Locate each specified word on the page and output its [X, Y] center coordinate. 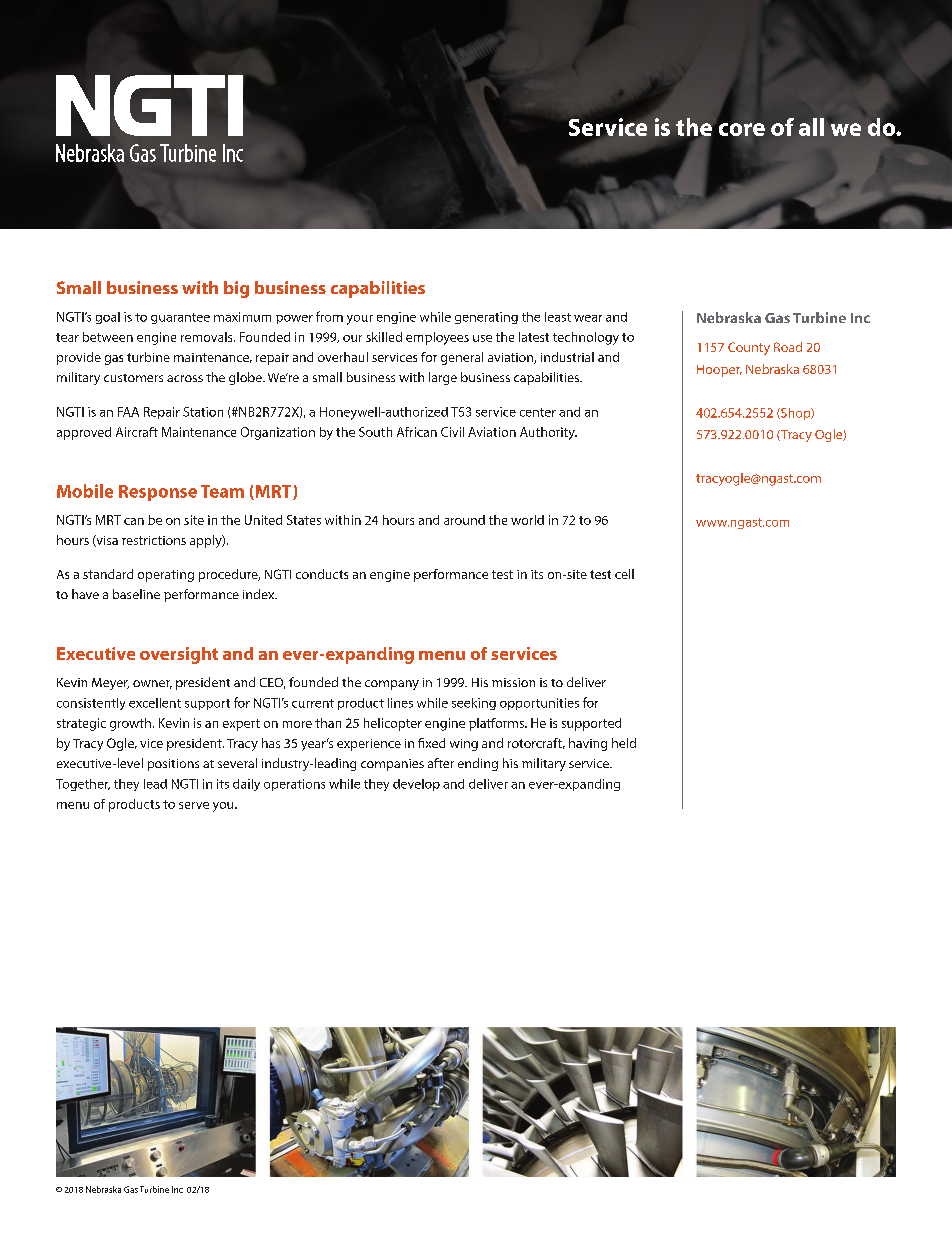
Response [158, 493]
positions [173, 765]
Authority [548, 433]
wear [588, 318]
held [624, 743]
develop [416, 785]
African [417, 432]
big [236, 289]
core [742, 129]
